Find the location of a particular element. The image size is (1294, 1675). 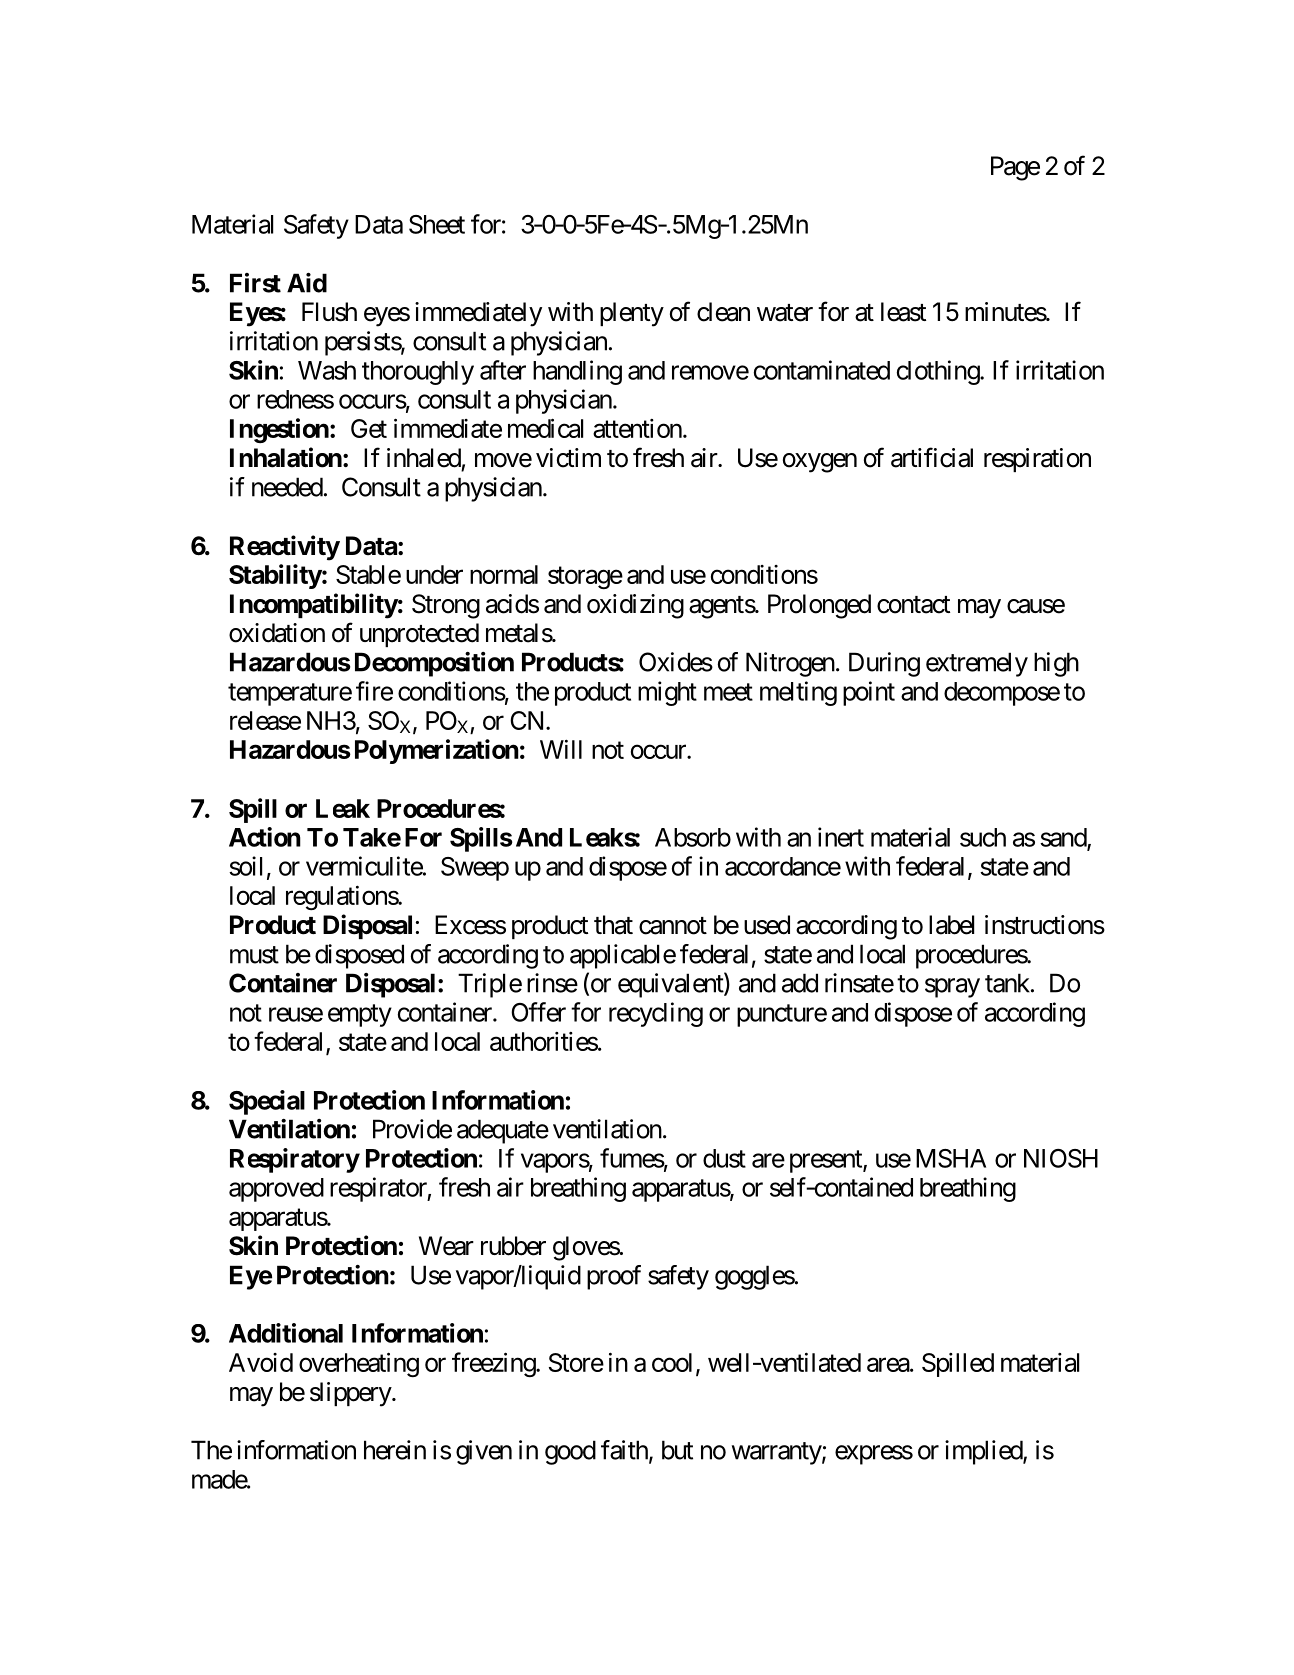

least is located at coordinates (903, 312).
